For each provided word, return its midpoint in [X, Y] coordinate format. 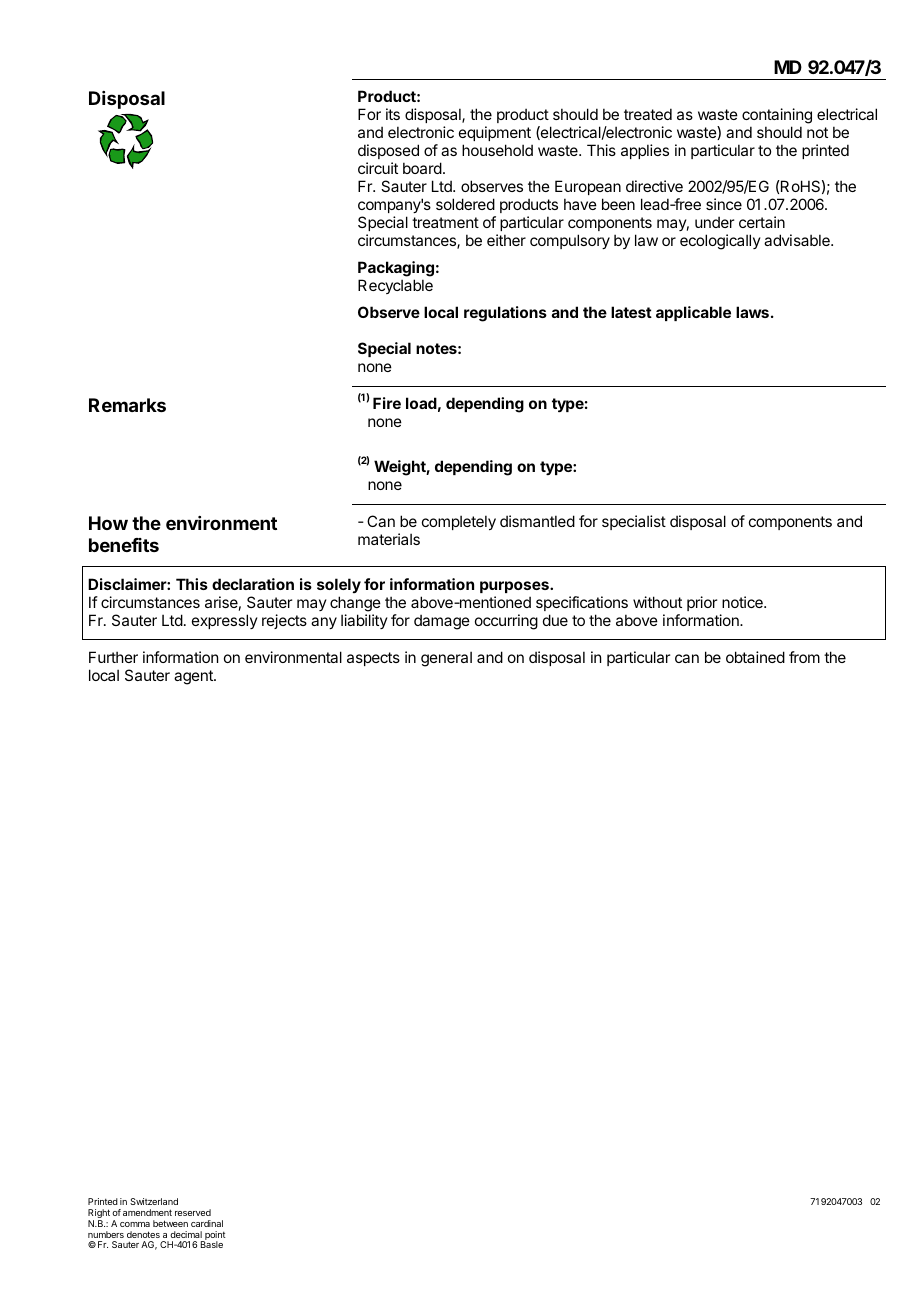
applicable [693, 313]
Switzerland [154, 1201]
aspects [373, 659]
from [804, 657]
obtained [755, 657]
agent [194, 677]
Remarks [127, 405]
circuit [378, 168]
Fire [387, 403]
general [446, 659]
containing [777, 117]
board [422, 168]
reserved [193, 1212]
